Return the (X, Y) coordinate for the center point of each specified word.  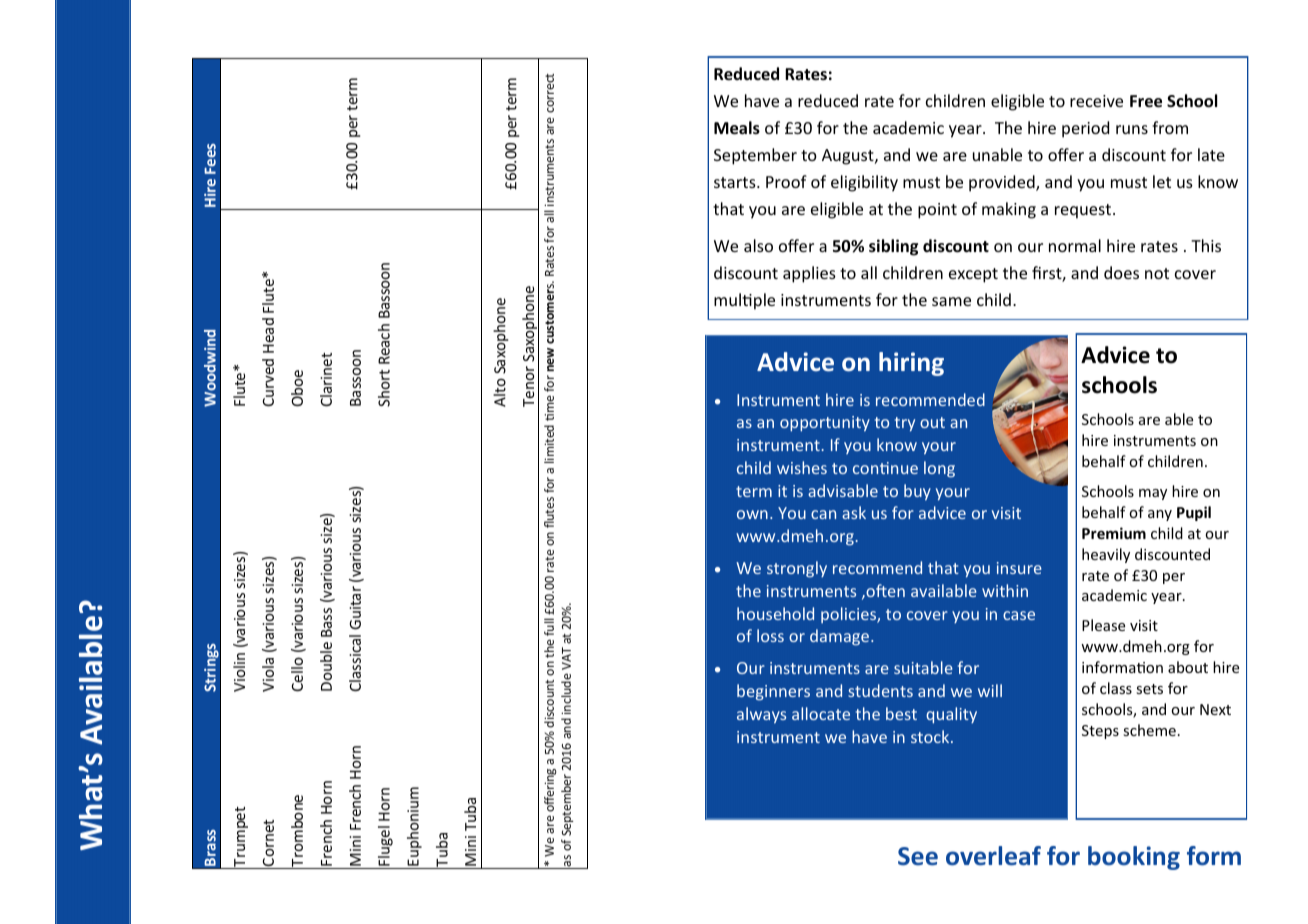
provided (1003, 183)
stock (931, 736)
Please (1103, 625)
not (1157, 273)
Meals (737, 128)
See (918, 856)
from (1170, 127)
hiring (911, 364)
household (775, 613)
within (1005, 590)
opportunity (825, 424)
